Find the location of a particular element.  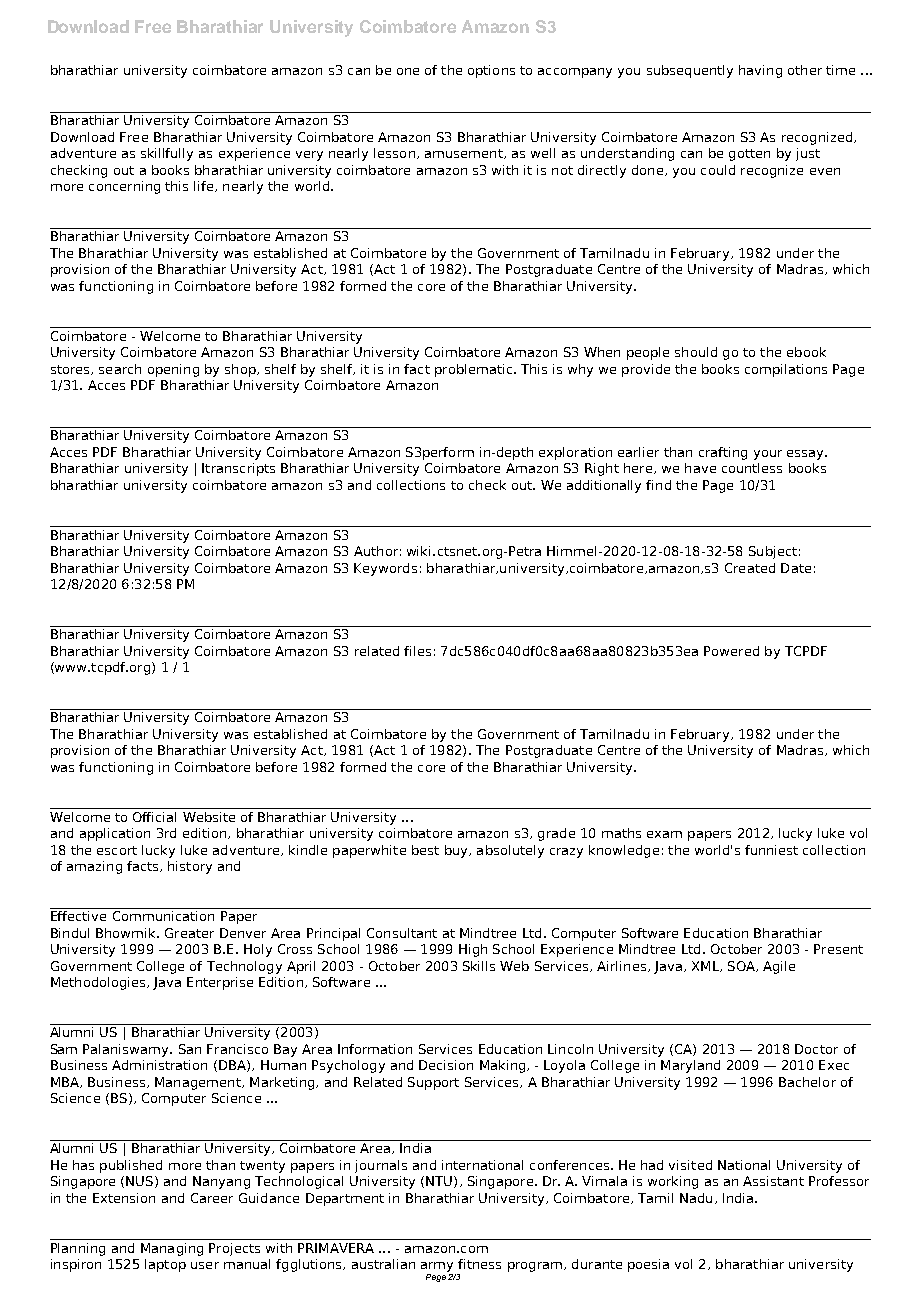

skillfully is located at coordinates (167, 154).
